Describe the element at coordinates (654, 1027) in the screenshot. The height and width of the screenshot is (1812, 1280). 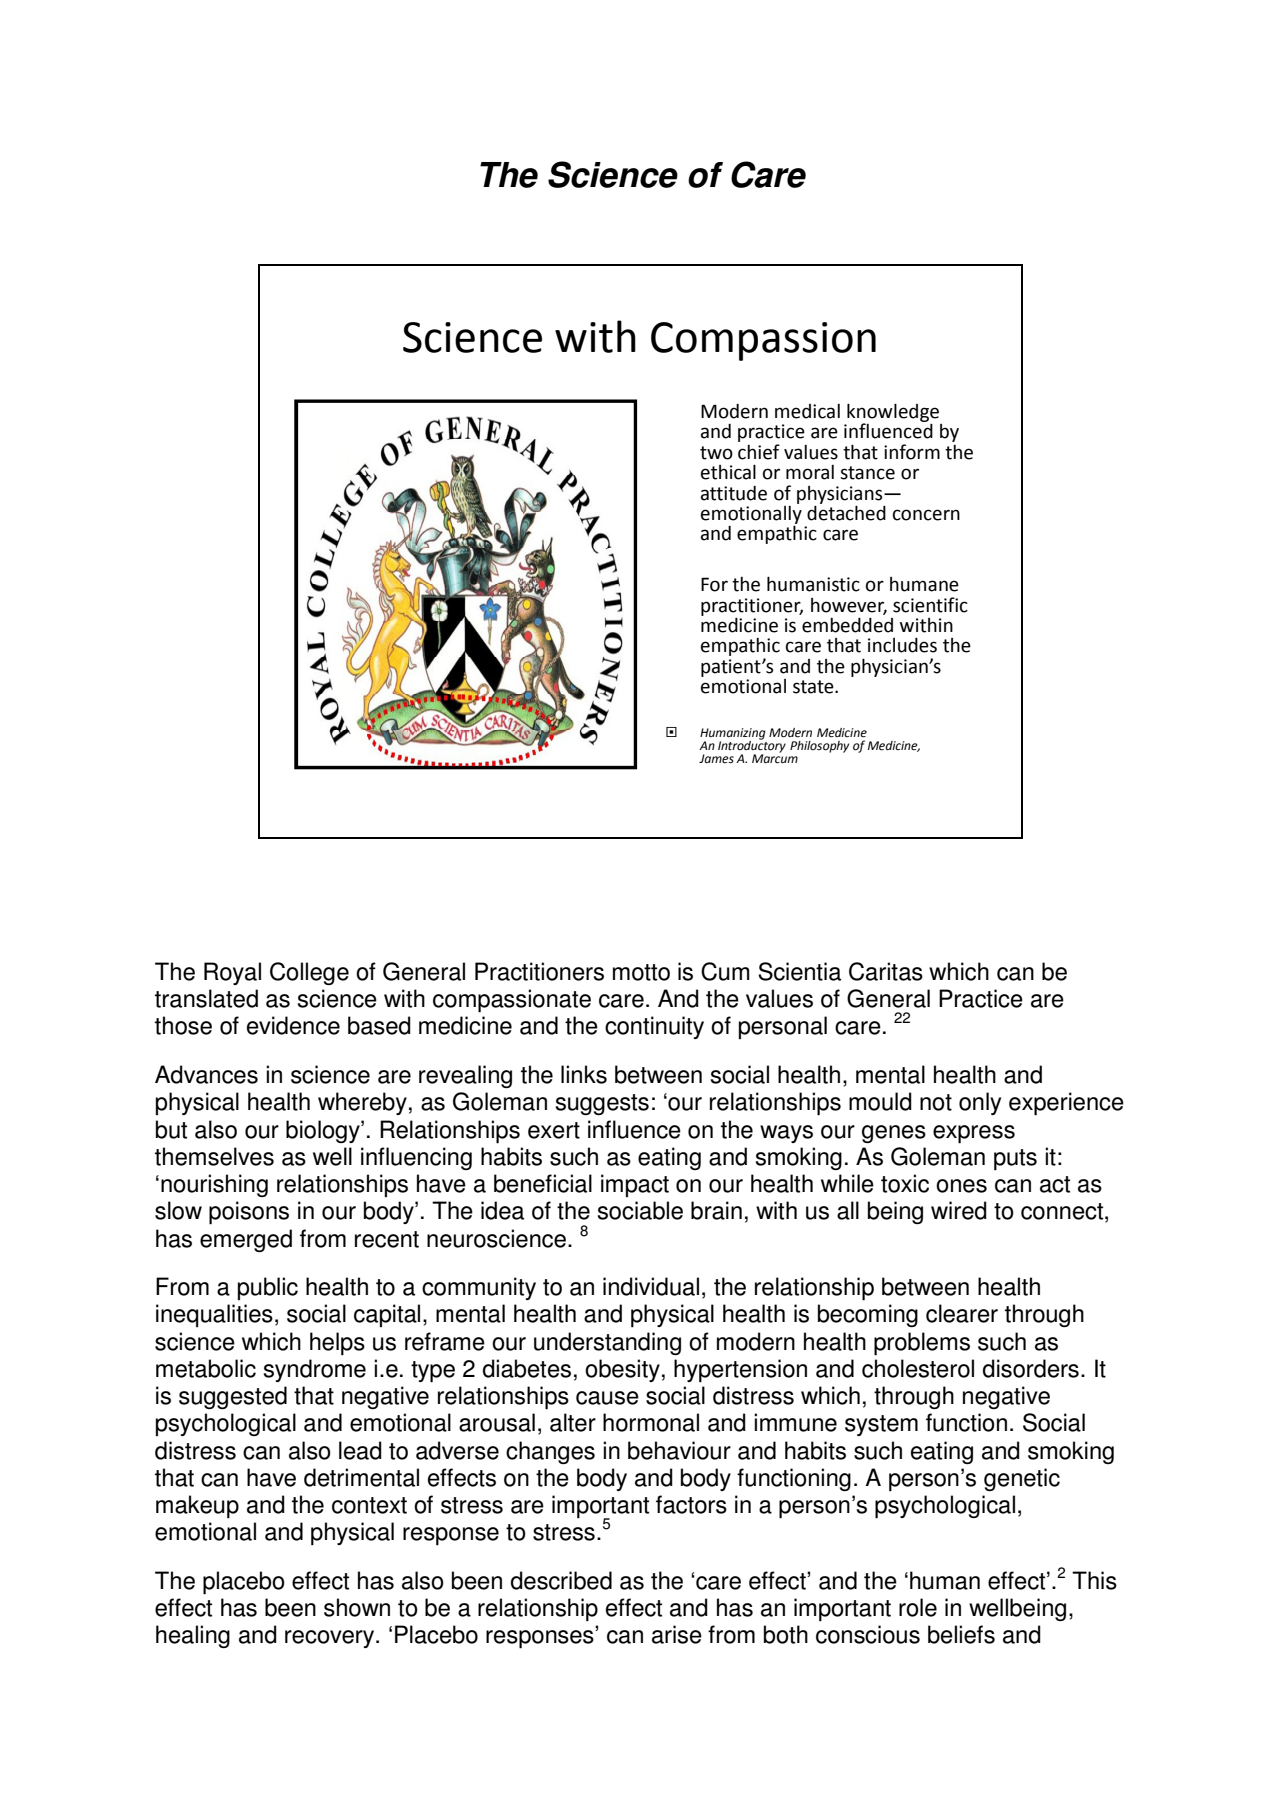
I see `continuity` at that location.
